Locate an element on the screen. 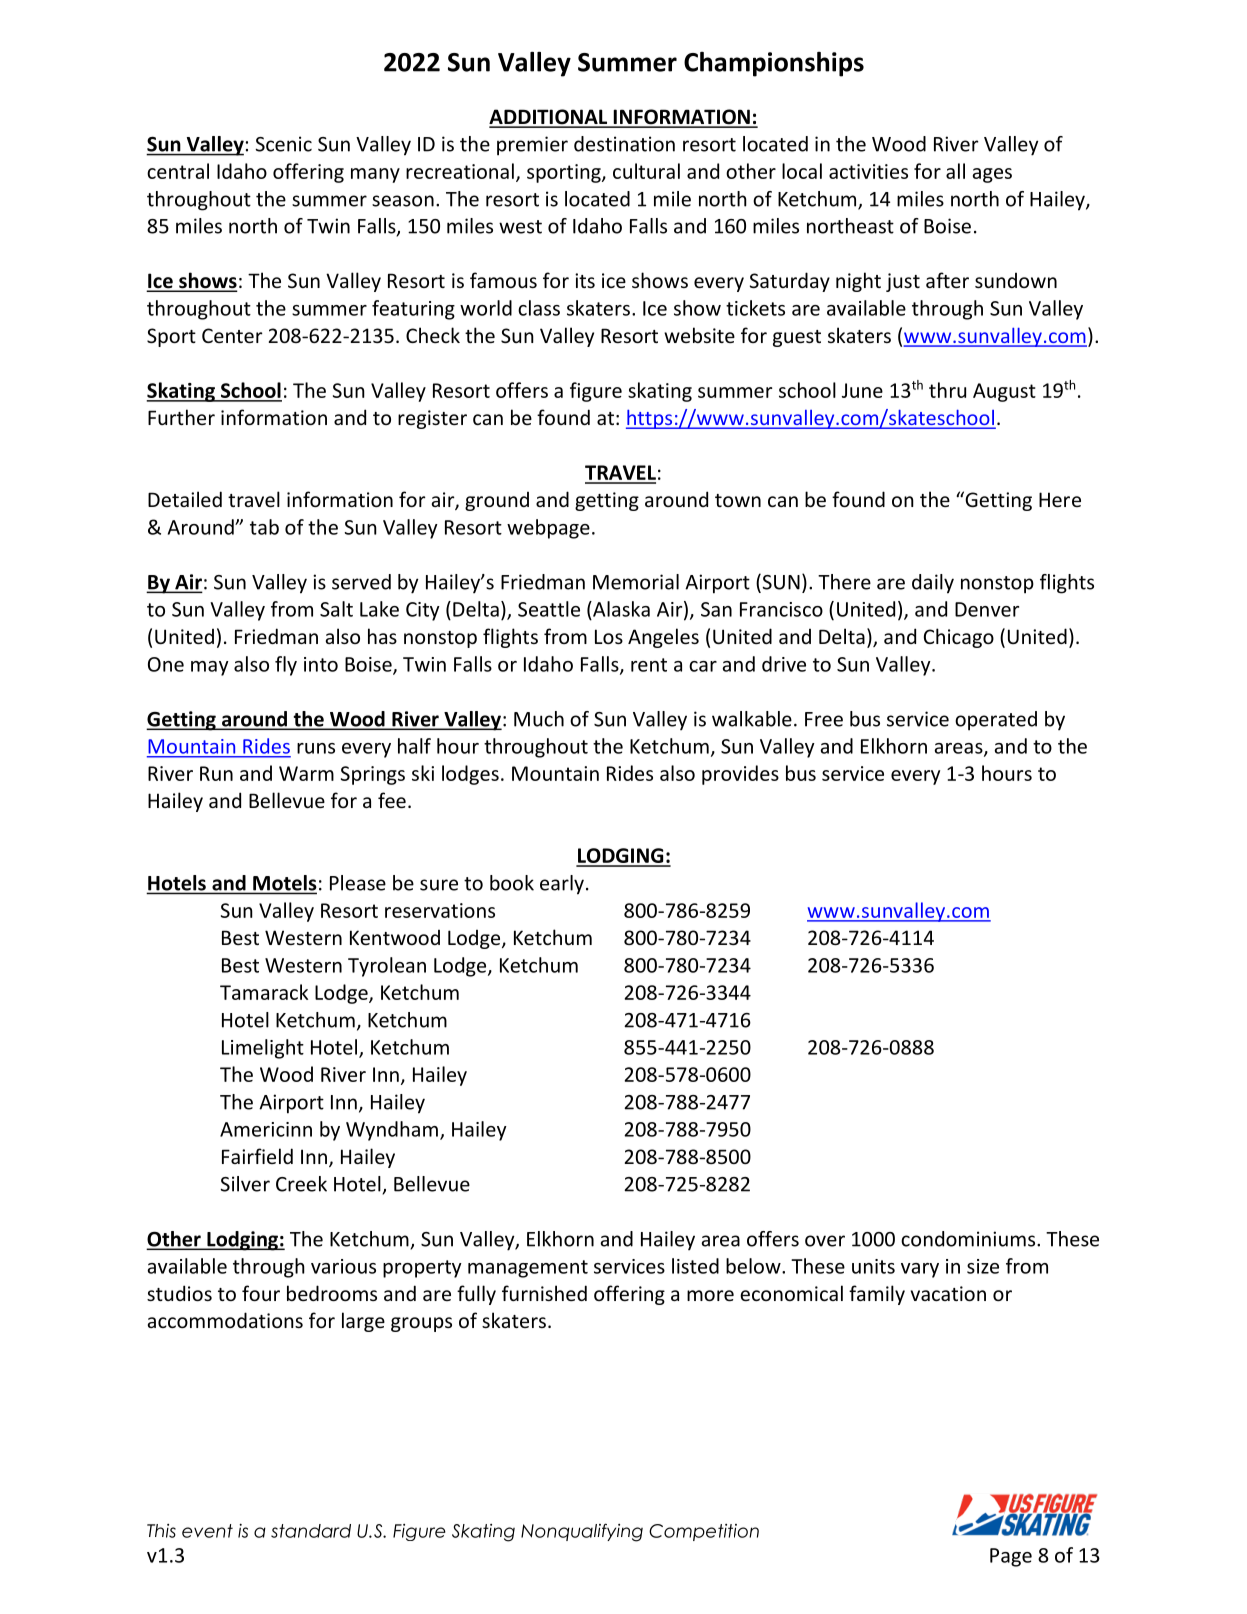  Scenic is located at coordinates (283, 144).
